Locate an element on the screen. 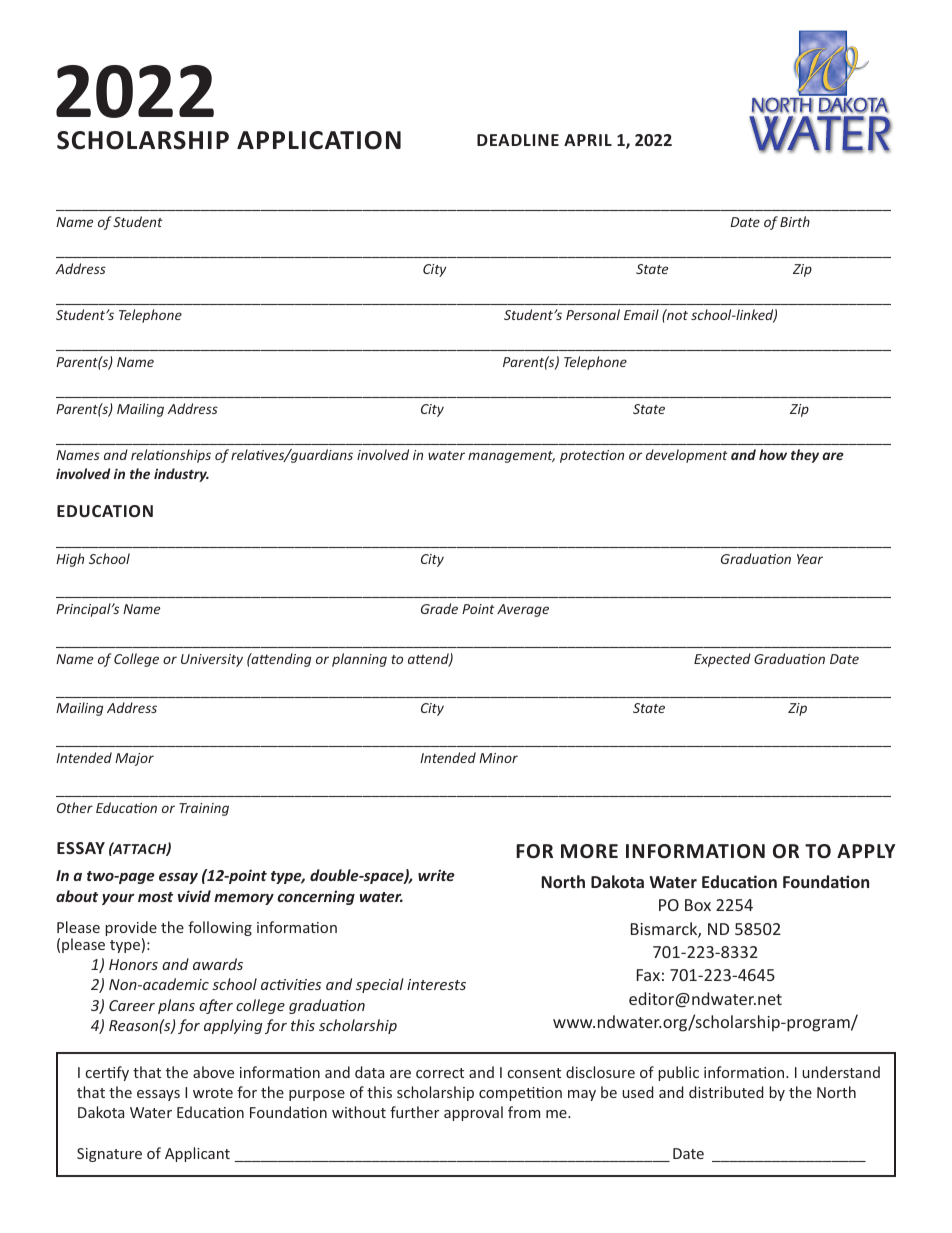 This screenshot has height=1233, width=952. APPLICATION is located at coordinates (319, 140).
